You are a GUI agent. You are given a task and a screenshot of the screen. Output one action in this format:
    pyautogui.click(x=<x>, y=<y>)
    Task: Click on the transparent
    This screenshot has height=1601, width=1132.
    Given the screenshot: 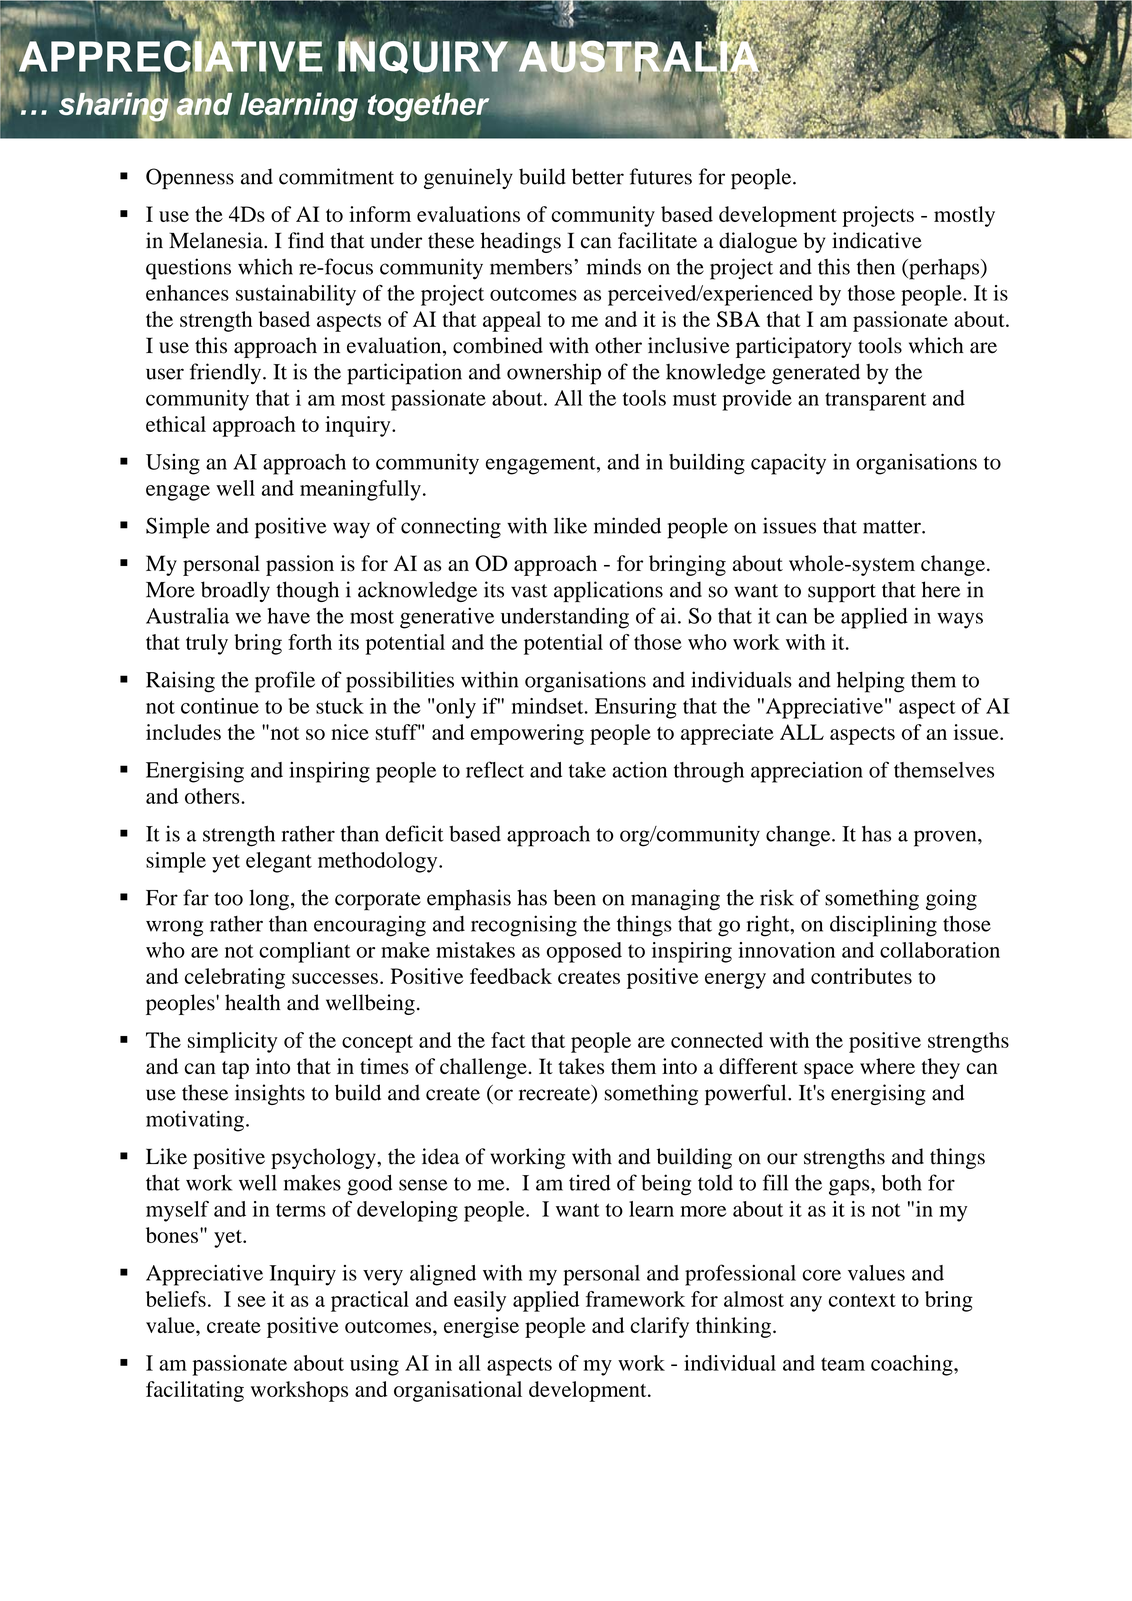 What is the action you would take?
    pyautogui.click(x=875, y=401)
